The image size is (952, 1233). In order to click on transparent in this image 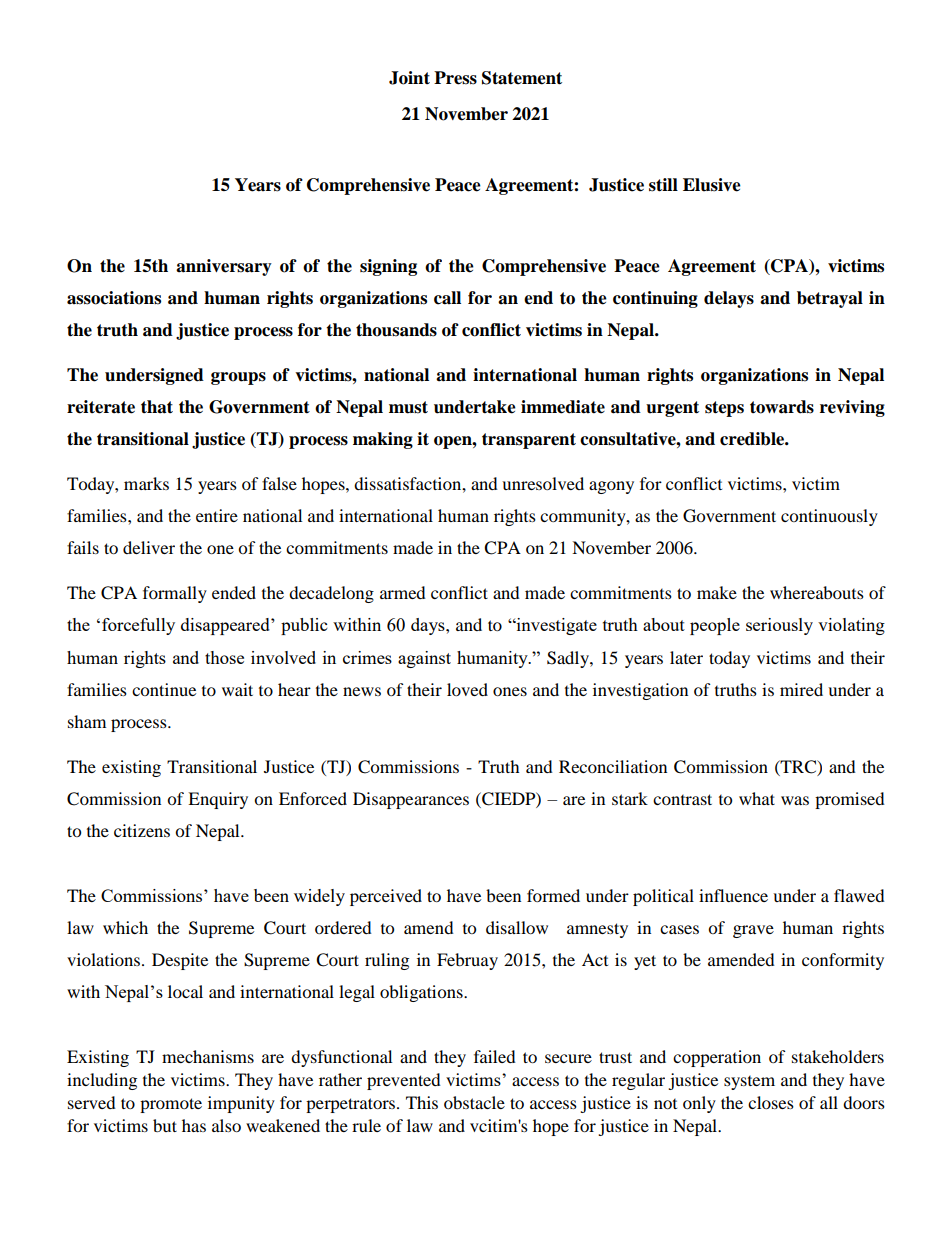, I will do `click(529, 441)`.
